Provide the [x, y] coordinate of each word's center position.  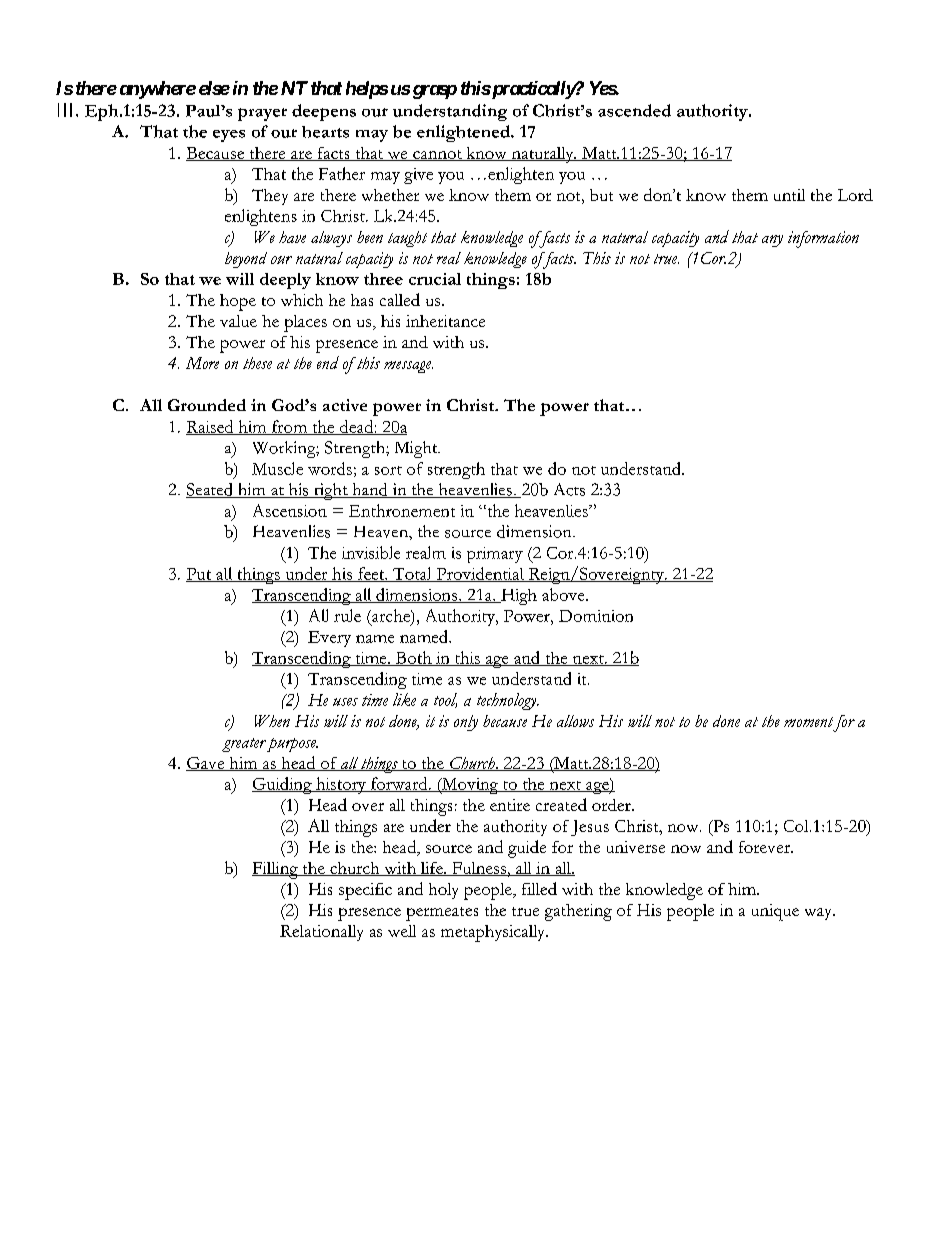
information [823, 239]
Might [417, 449]
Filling [276, 870]
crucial [435, 279]
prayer [262, 114]
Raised [211, 427]
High [518, 597]
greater [244, 745]
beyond [246, 260]
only [466, 723]
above [564, 594]
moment [808, 722]
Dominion [596, 616]
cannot [437, 155]
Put [200, 575]
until [789, 195]
